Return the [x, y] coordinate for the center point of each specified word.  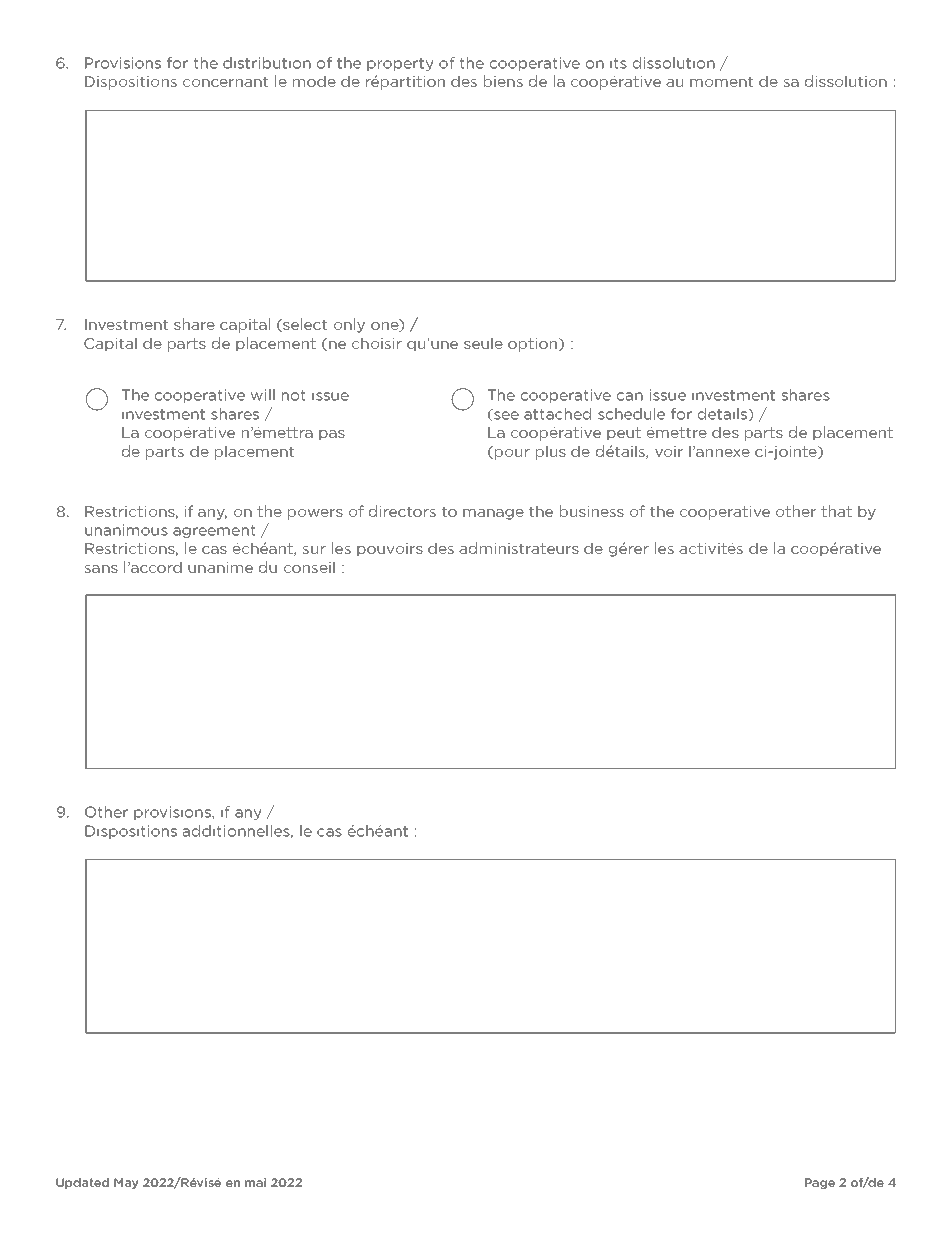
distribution [267, 63]
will [263, 395]
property [400, 64]
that [836, 511]
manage [493, 514]
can [630, 396]
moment [721, 81]
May [126, 1183]
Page [820, 1183]
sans [101, 569]
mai [255, 1182]
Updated [82, 1183]
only [349, 325]
